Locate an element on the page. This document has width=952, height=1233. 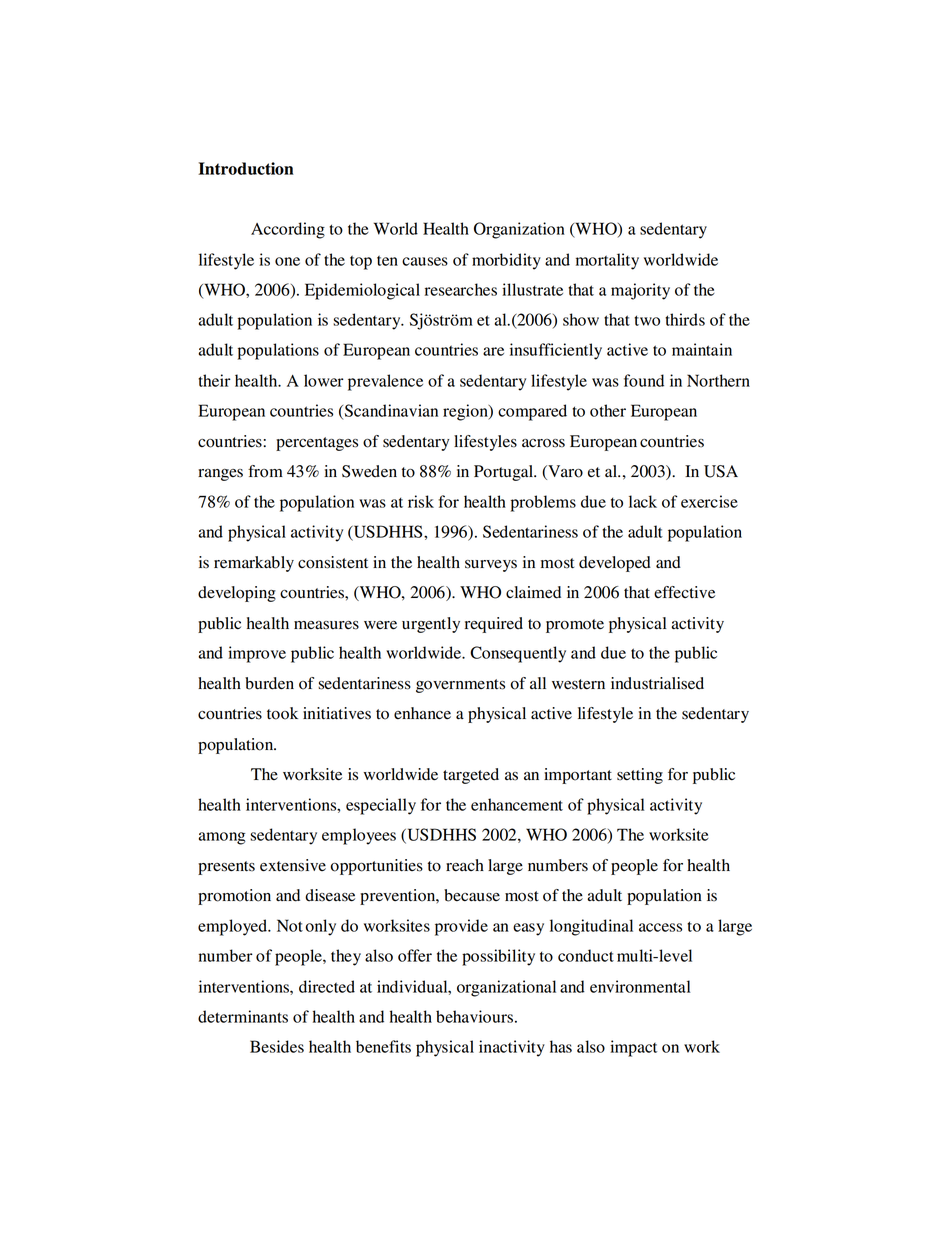
lack is located at coordinates (643, 501).
